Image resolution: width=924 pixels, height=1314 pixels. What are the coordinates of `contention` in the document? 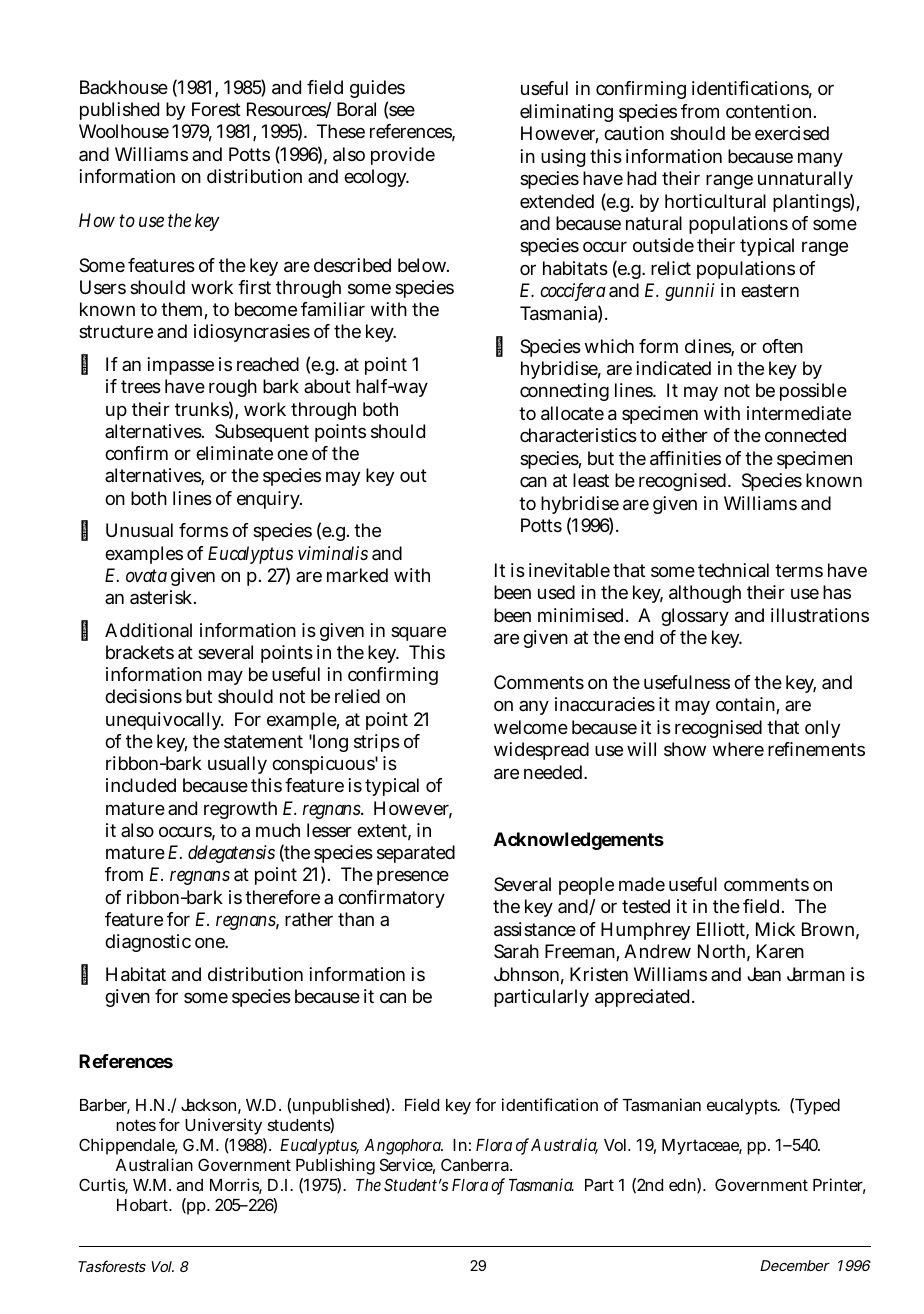 It's located at (768, 111).
